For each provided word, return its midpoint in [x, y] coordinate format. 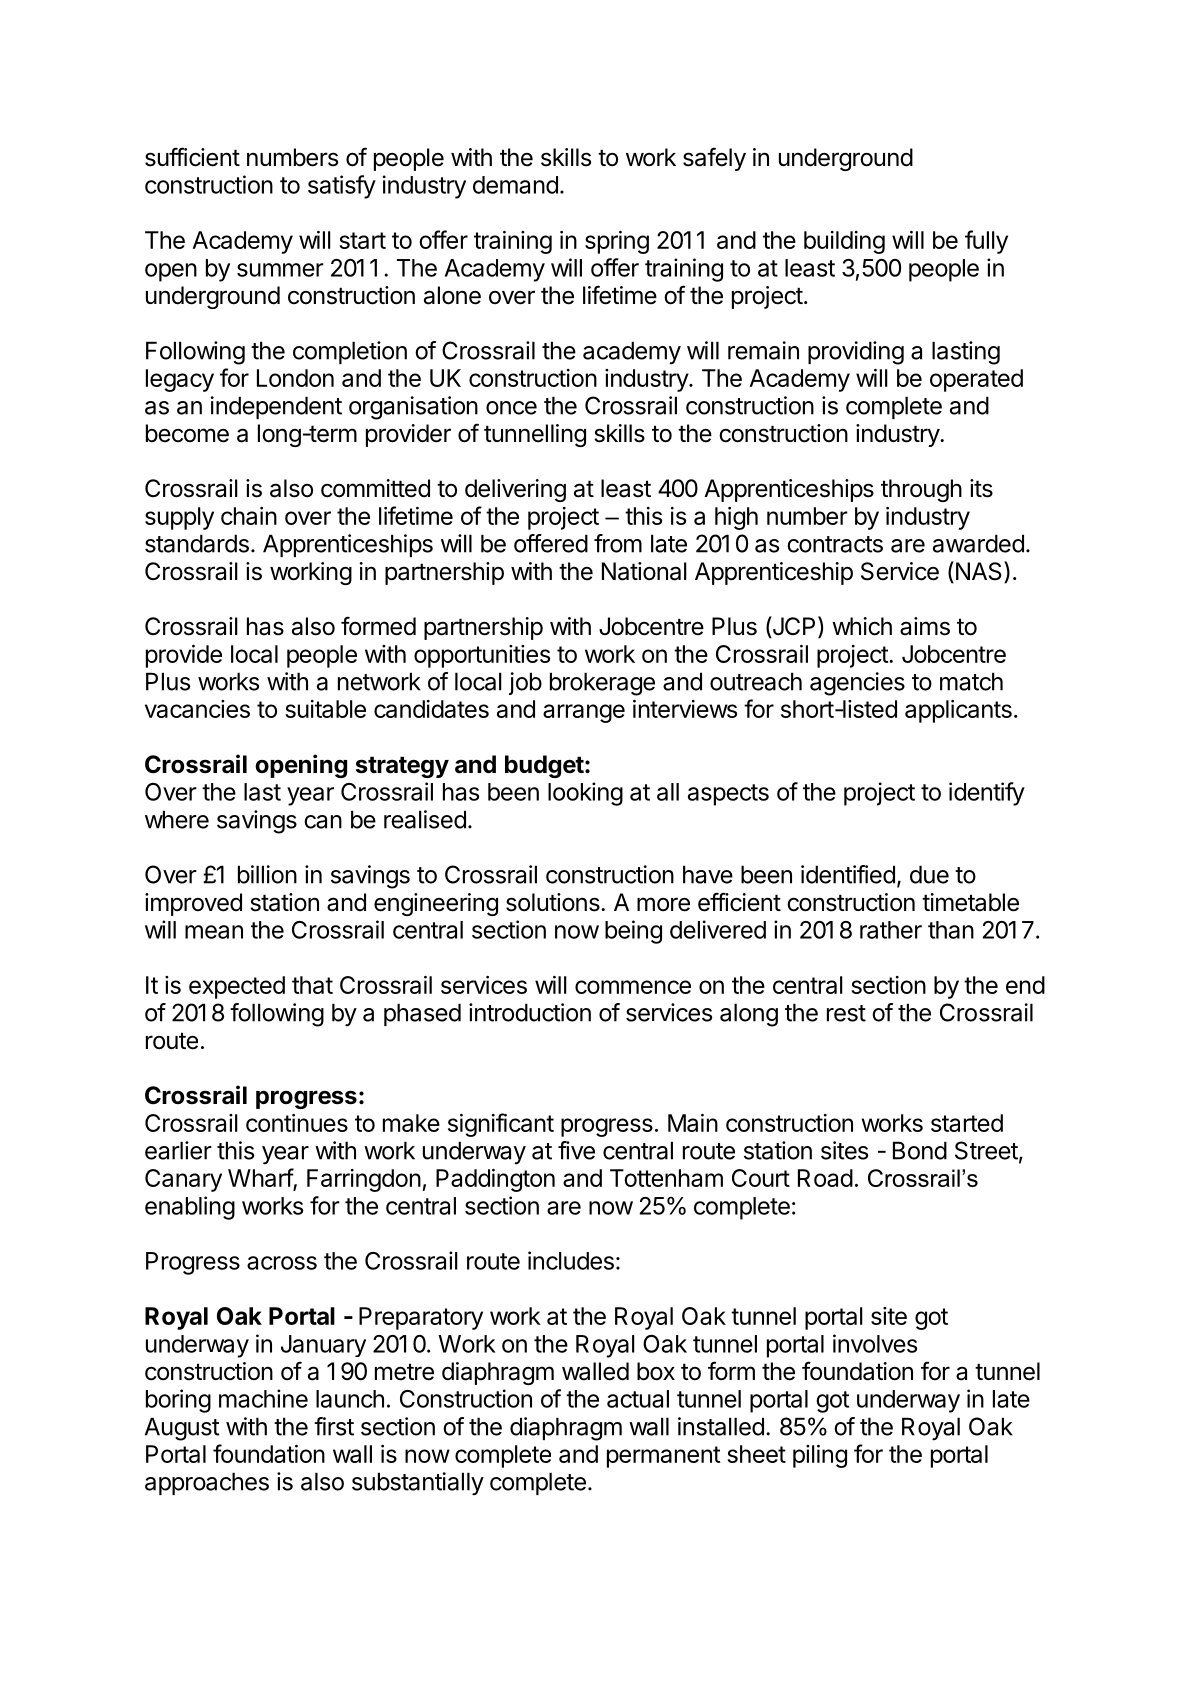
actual [638, 1399]
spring [617, 242]
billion [267, 874]
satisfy [342, 187]
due [929, 874]
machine [263, 1398]
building [844, 242]
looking [585, 794]
